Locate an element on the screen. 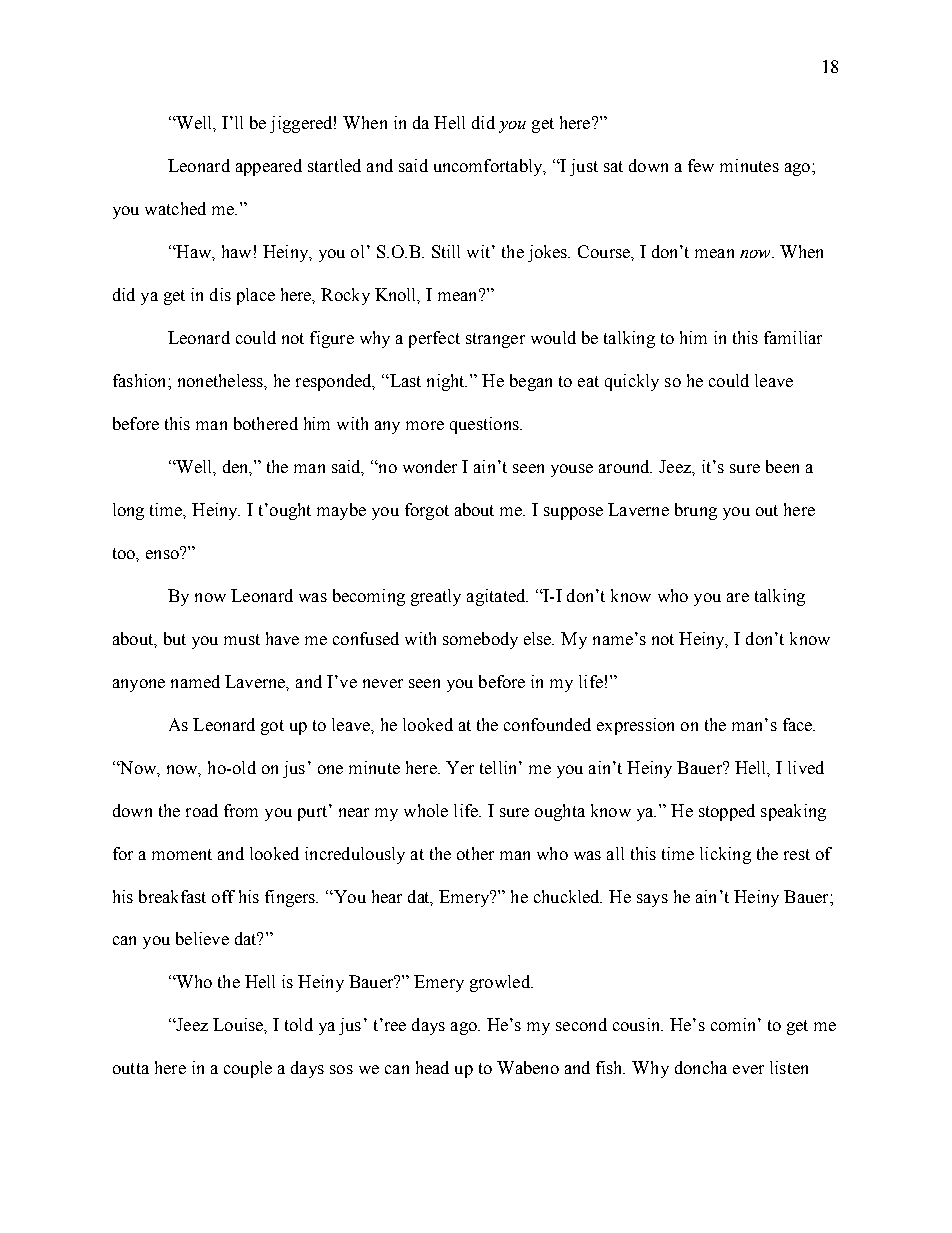  few is located at coordinates (701, 165).
